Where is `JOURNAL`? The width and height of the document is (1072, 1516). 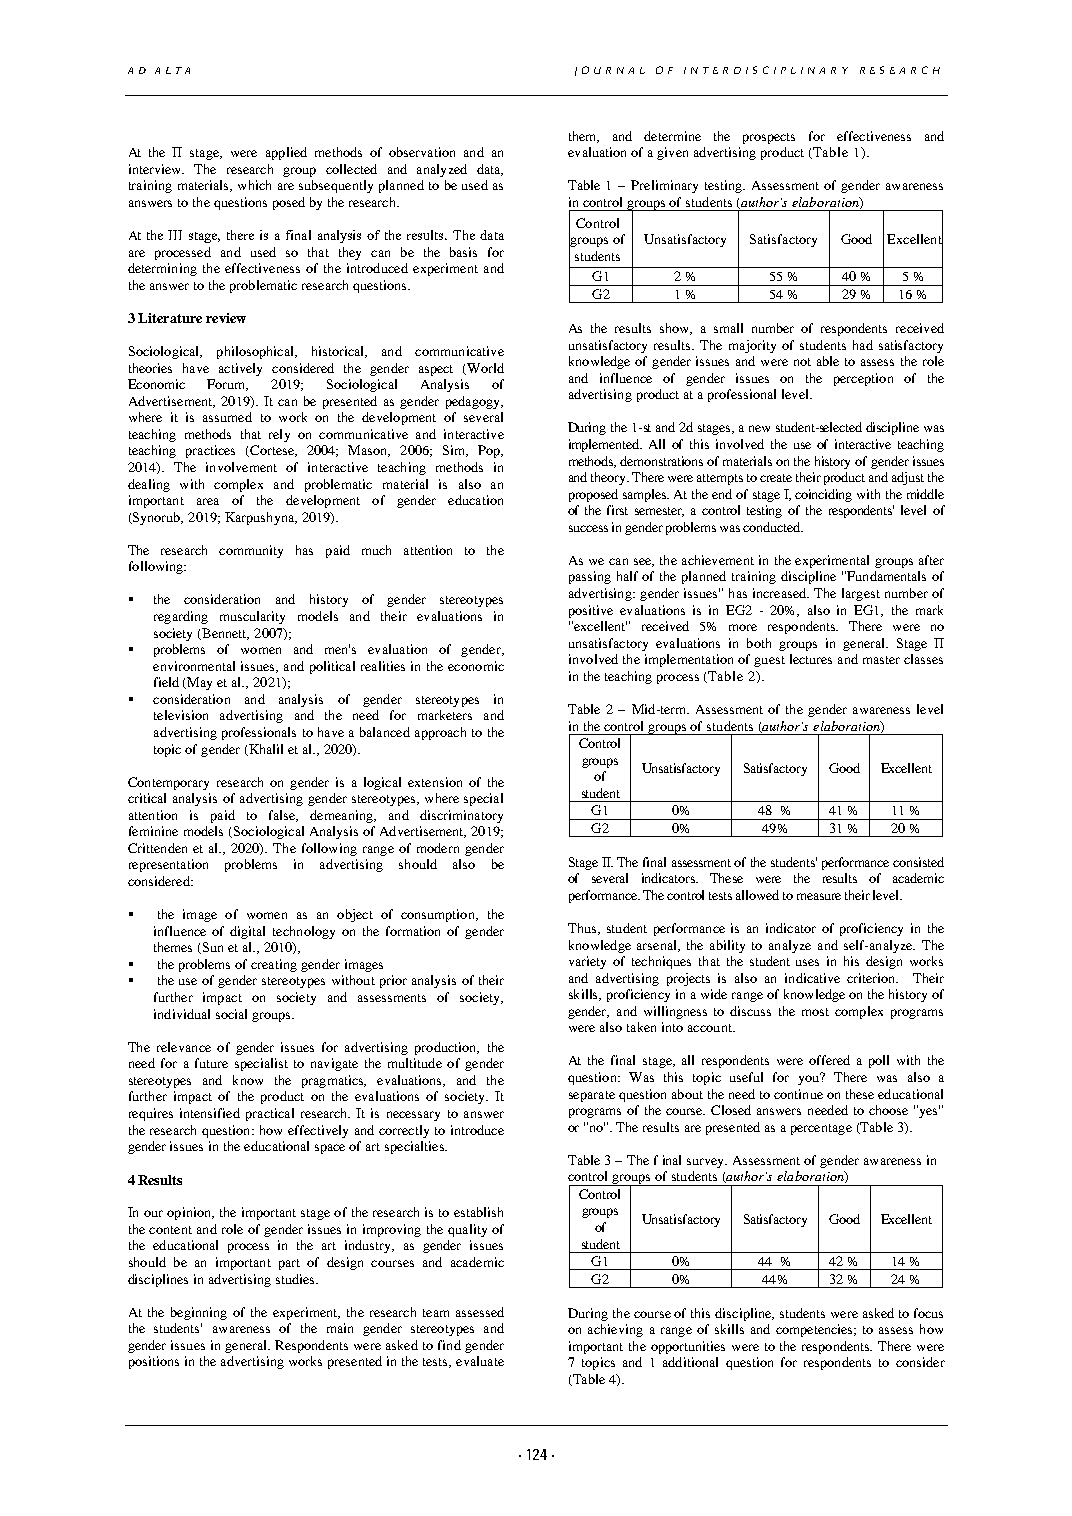
JOURNAL is located at coordinates (610, 71).
